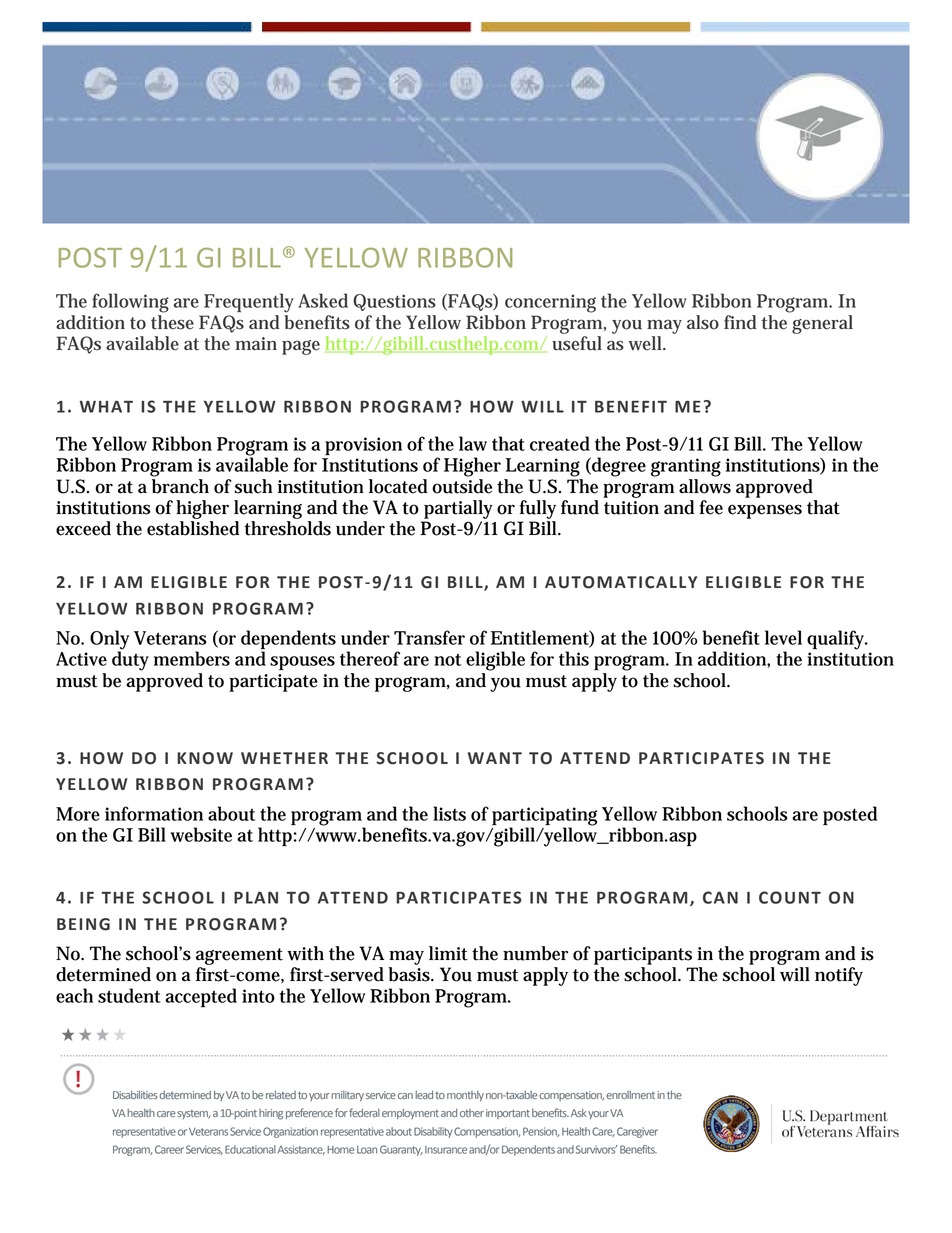 The height and width of the screenshot is (1233, 952). I want to click on allows, so click(705, 486).
